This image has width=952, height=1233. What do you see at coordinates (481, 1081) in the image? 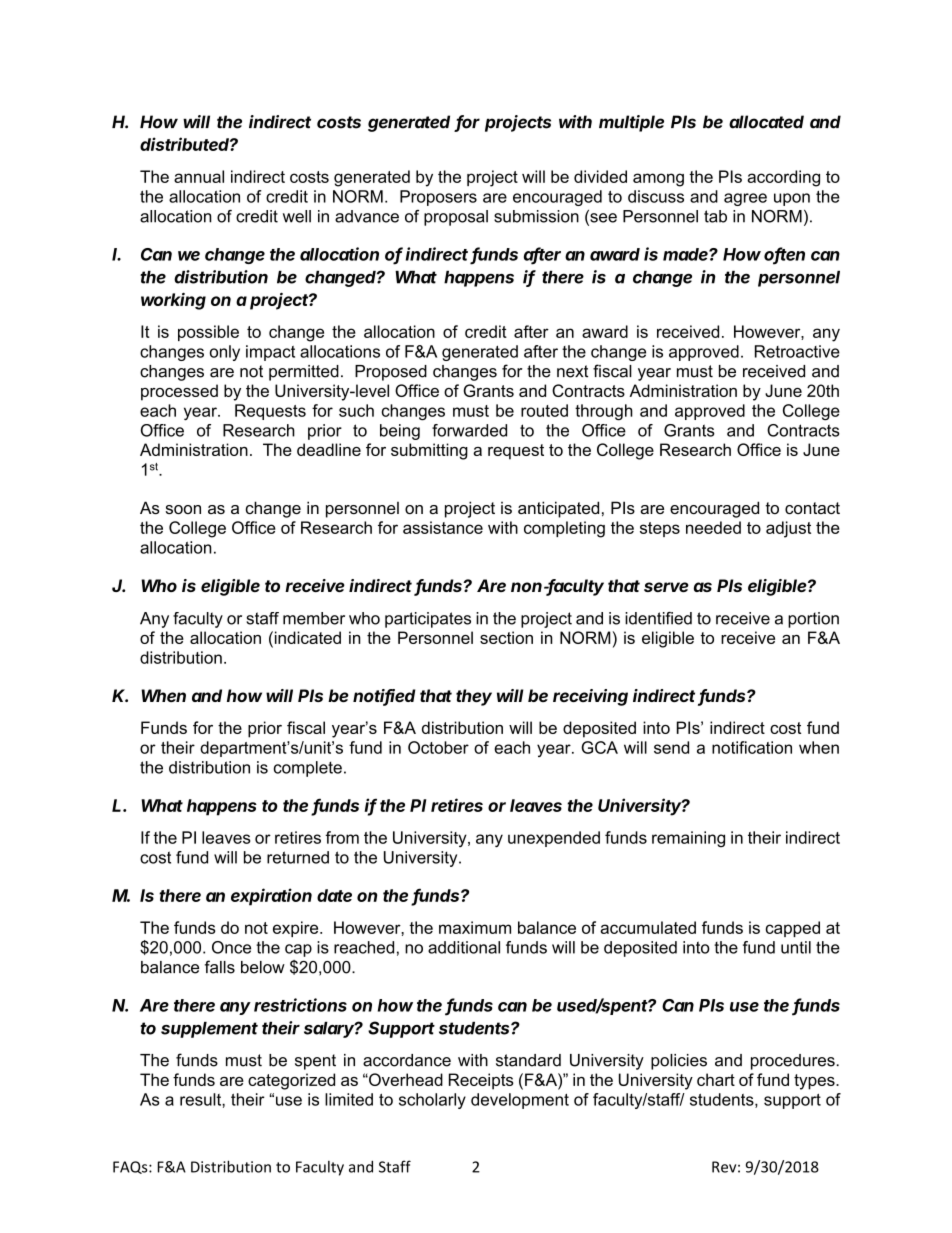
I see `Receipts` at bounding box center [481, 1081].
